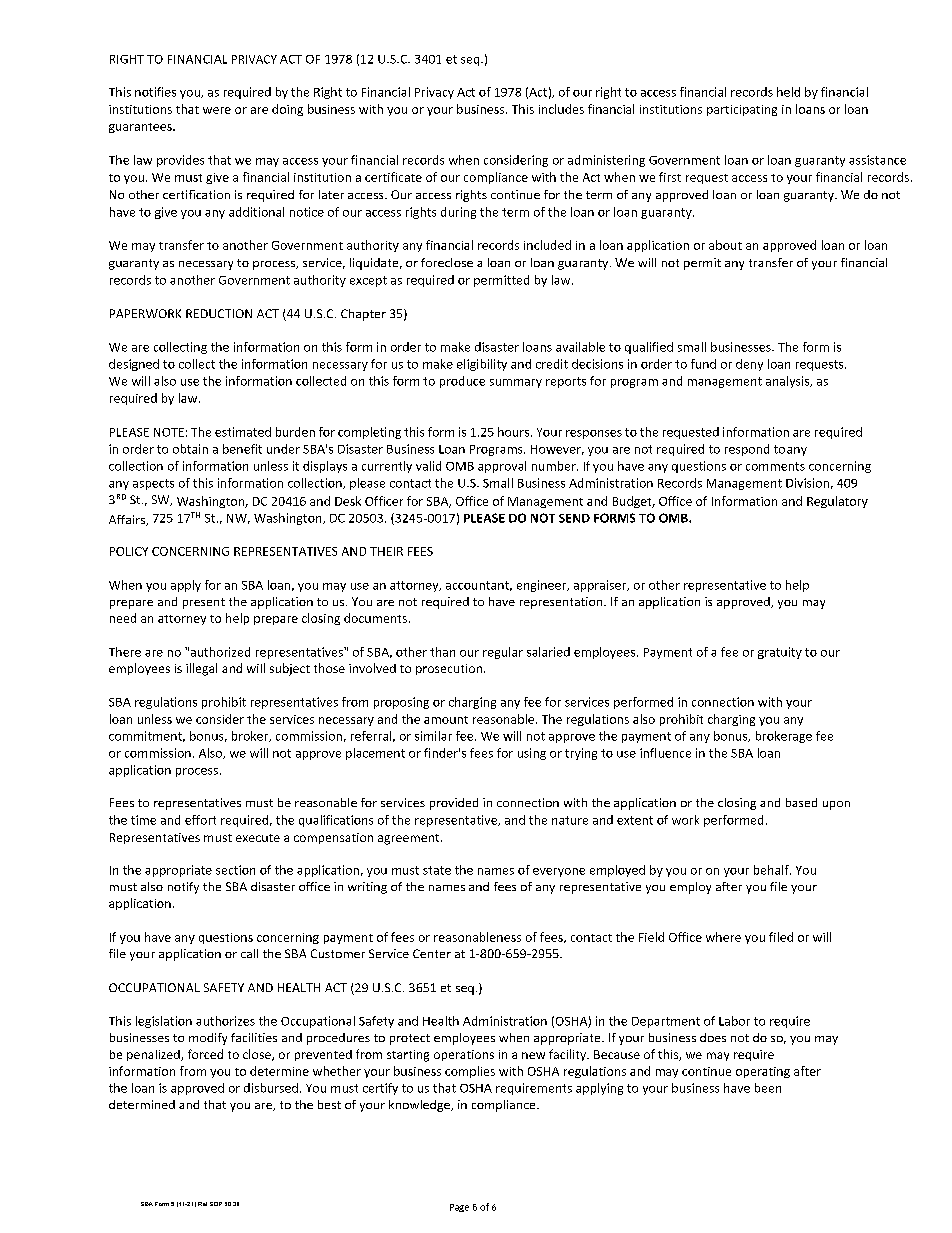 The height and width of the page is (1233, 952). I want to click on Page, so click(459, 1208).
